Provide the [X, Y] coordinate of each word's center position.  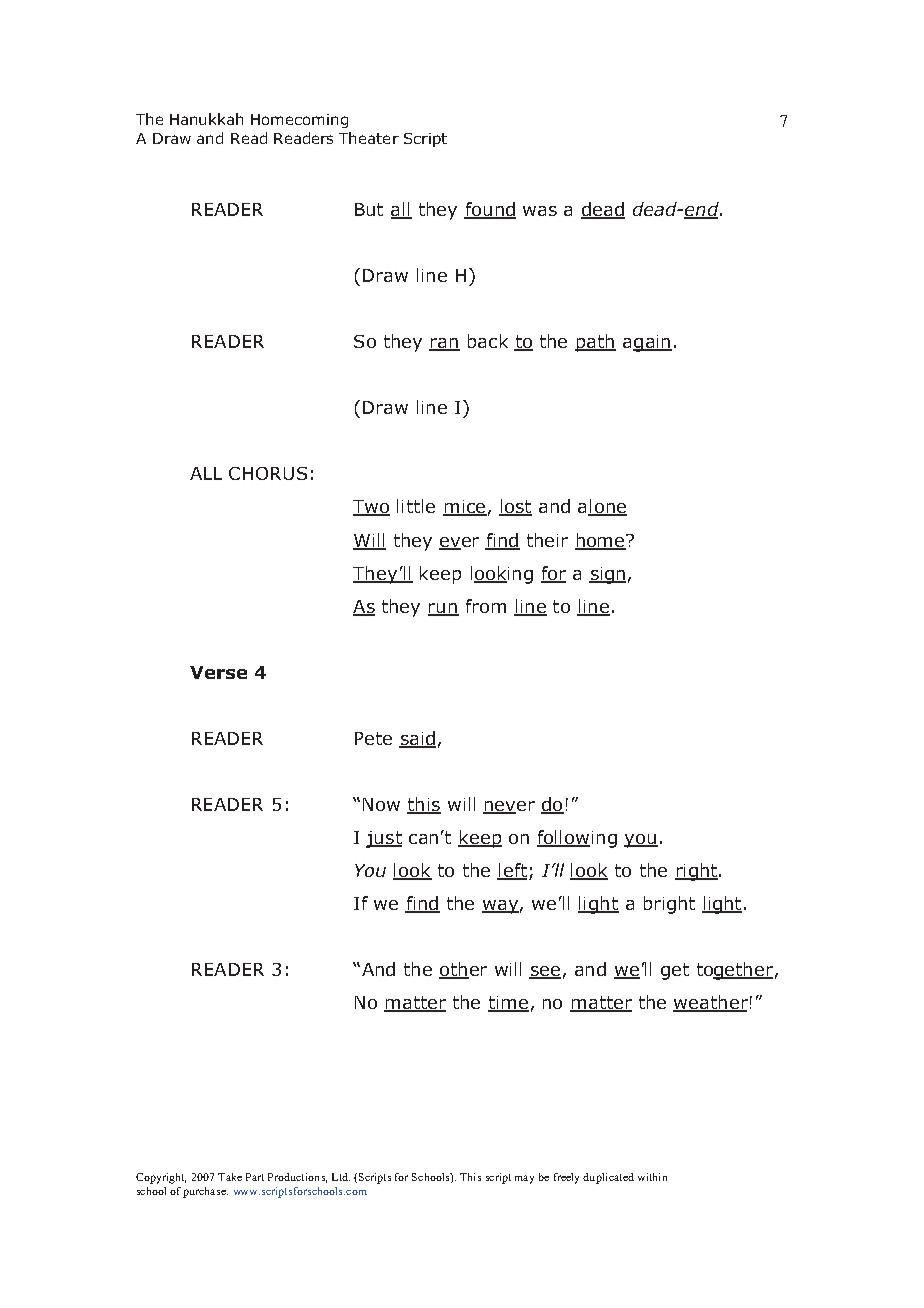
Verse [218, 672]
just [384, 839]
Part [255, 1177]
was [540, 211]
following [577, 839]
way [500, 907]
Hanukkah [206, 119]
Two [371, 508]
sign [607, 575]
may [524, 1179]
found [490, 210]
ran [444, 344]
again [647, 343]
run [443, 609]
